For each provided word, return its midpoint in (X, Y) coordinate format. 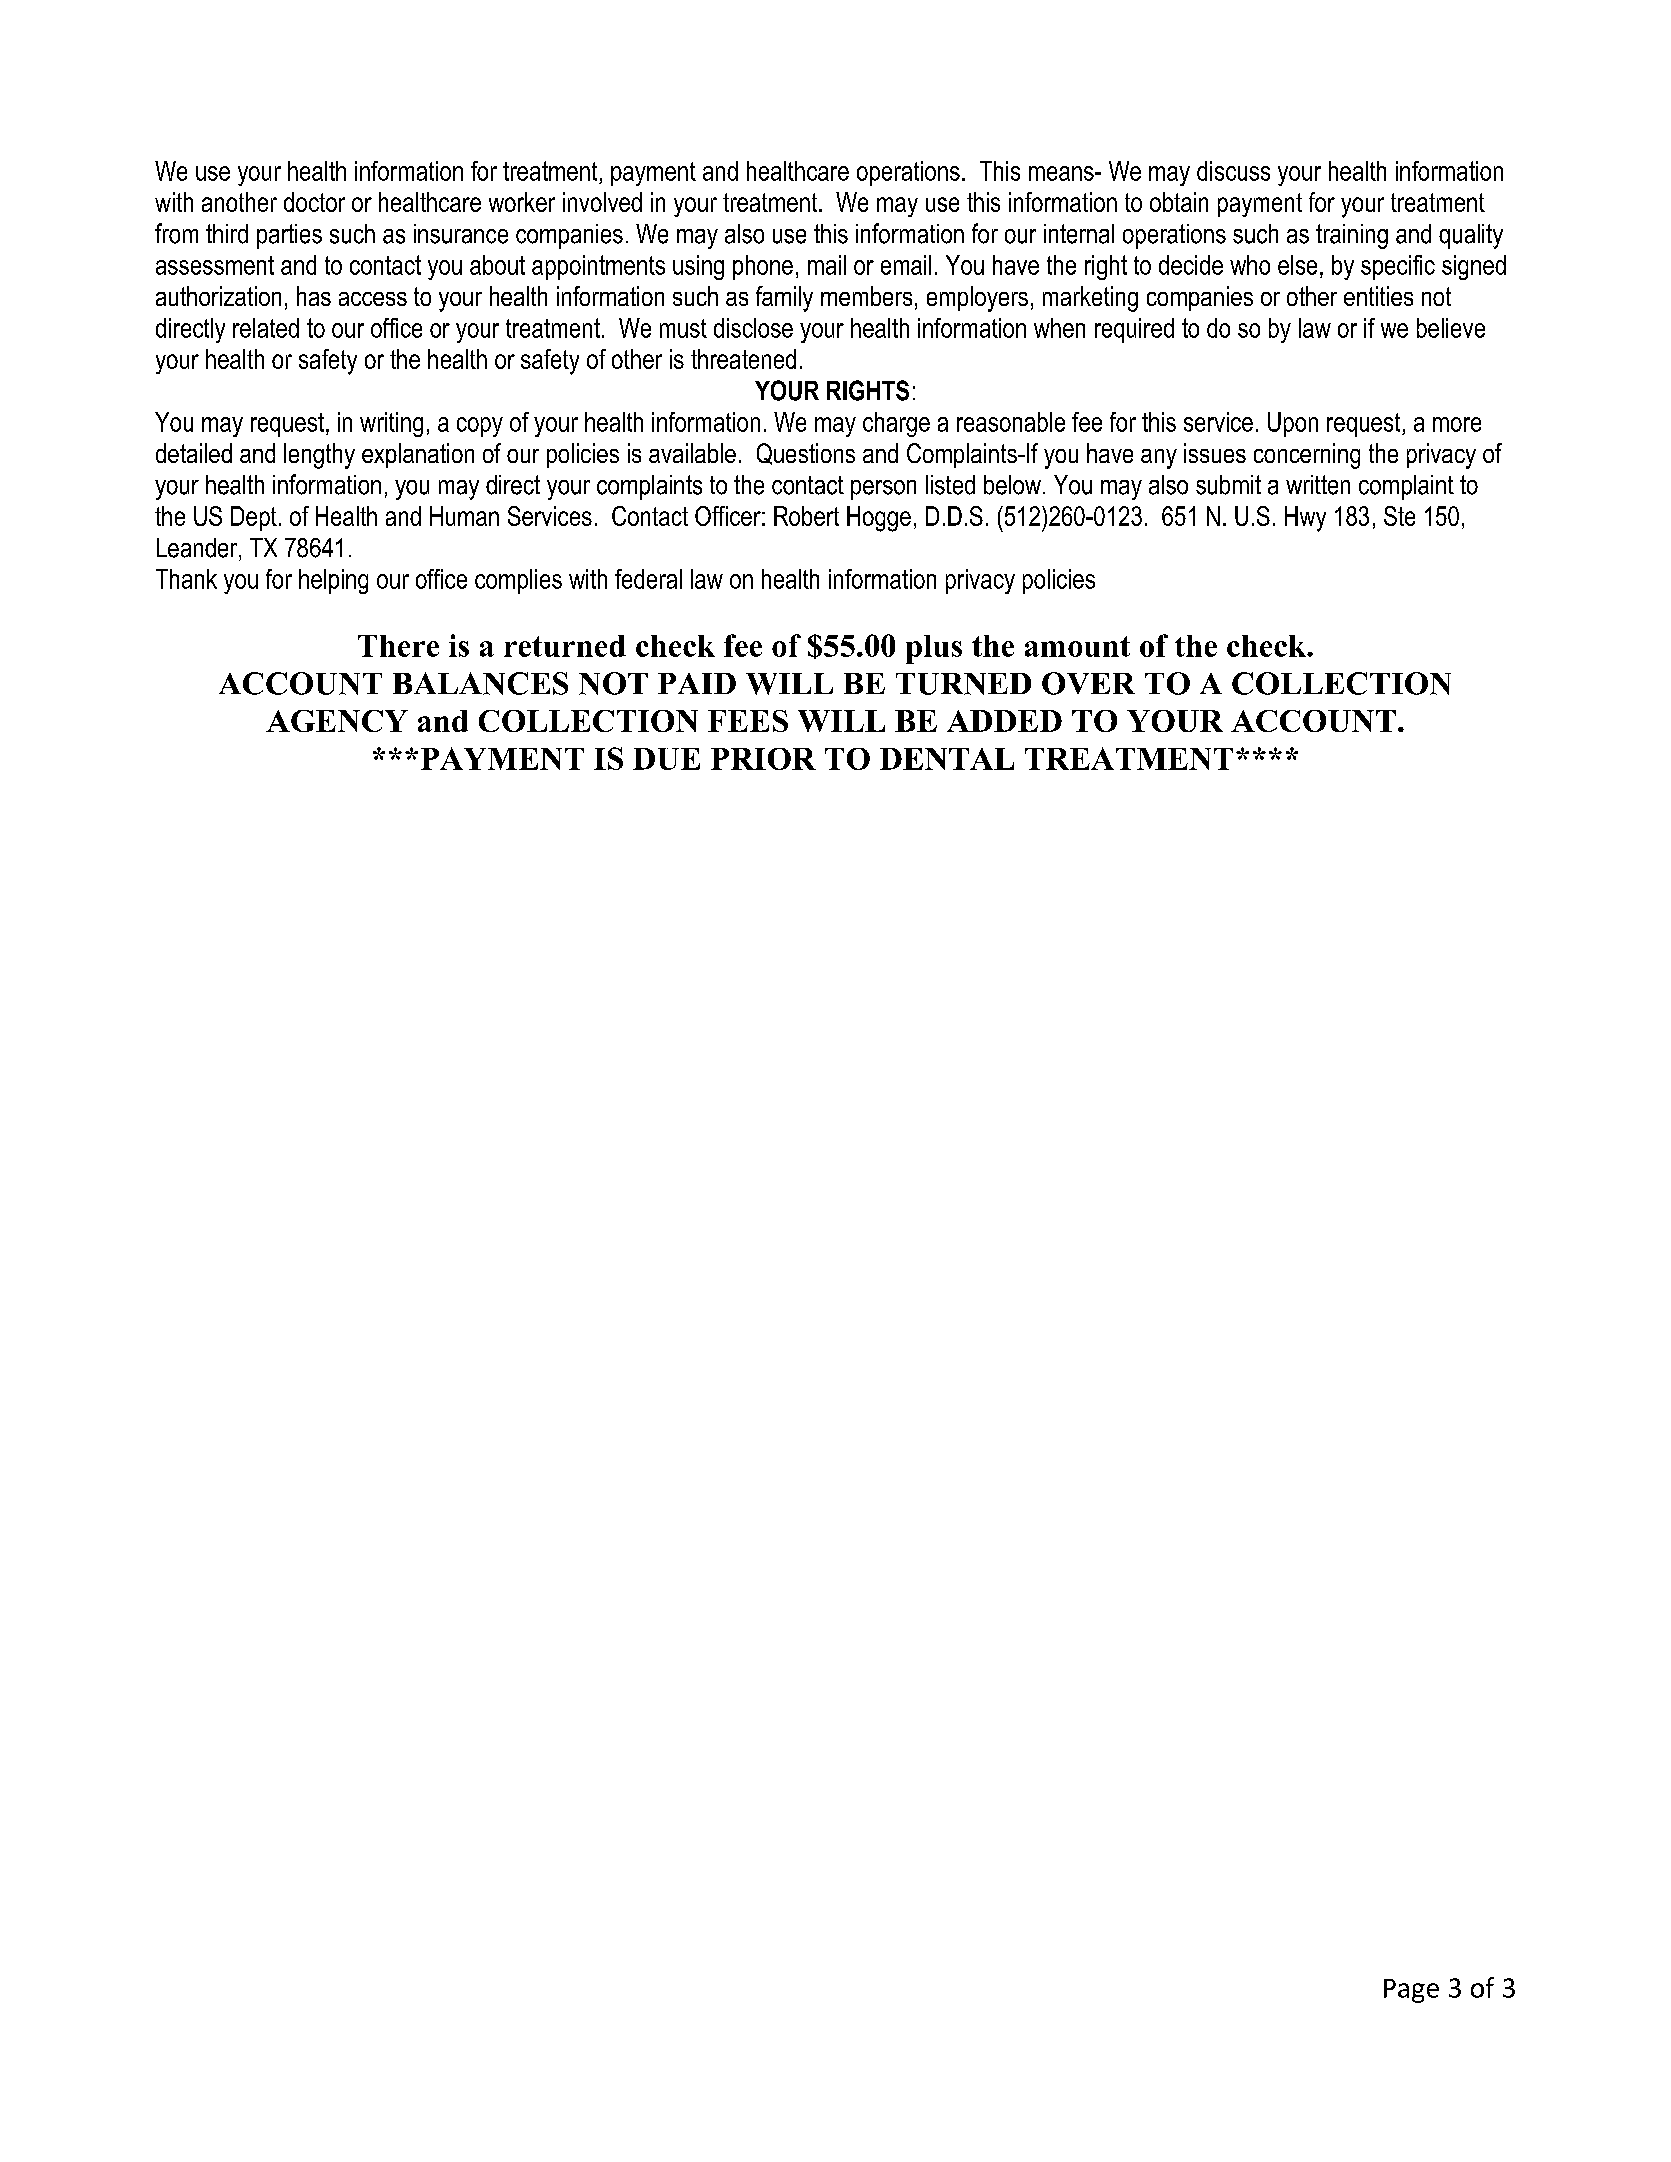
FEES (748, 721)
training (1352, 236)
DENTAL (947, 759)
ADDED (1004, 721)
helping (333, 581)
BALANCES (480, 683)
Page (1411, 1991)
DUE (666, 759)
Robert (806, 516)
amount (1077, 646)
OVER (1088, 683)
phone (763, 267)
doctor (314, 202)
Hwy (1305, 519)
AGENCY (337, 721)
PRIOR (763, 759)
